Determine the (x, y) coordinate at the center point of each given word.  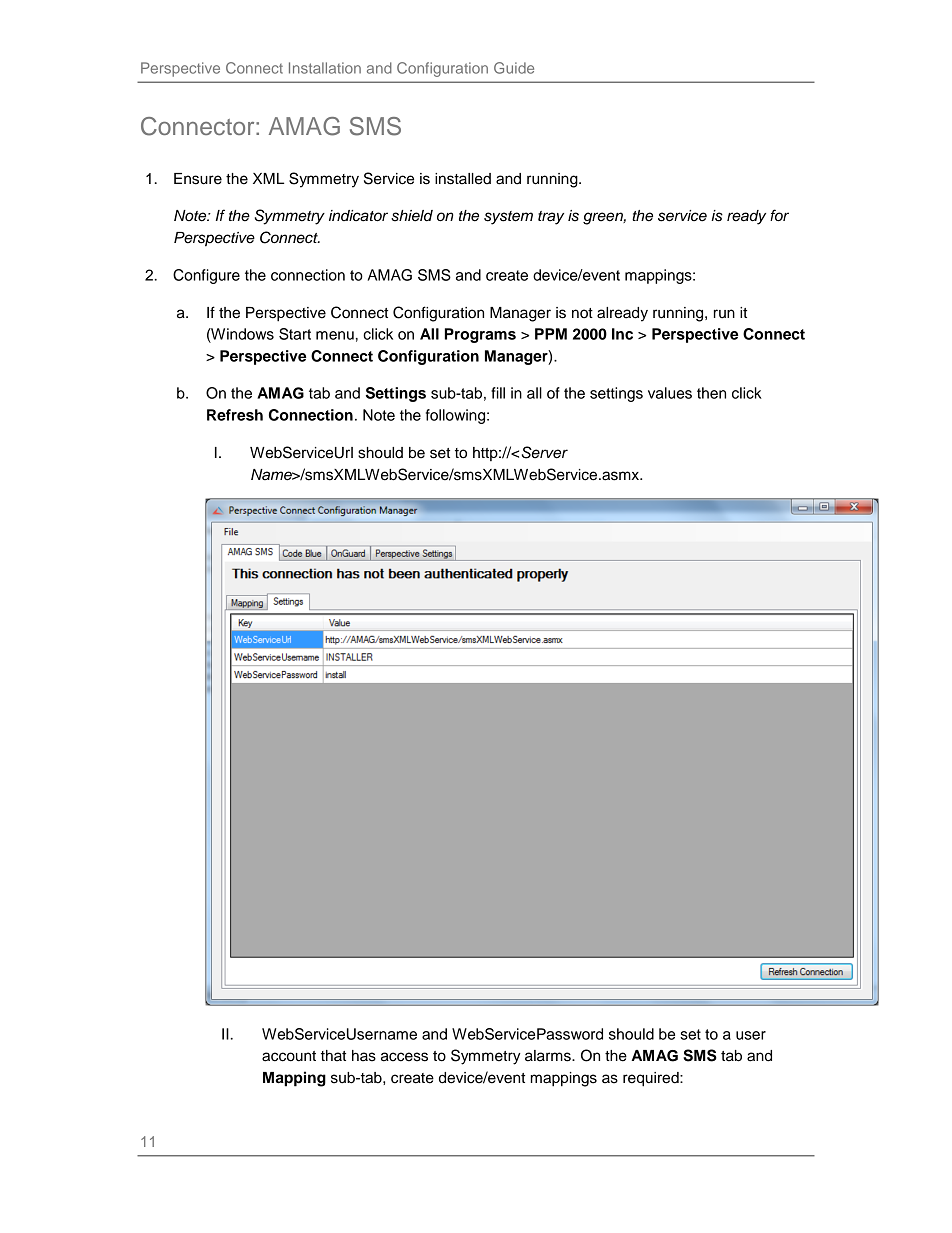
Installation (325, 68)
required (652, 1079)
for (779, 215)
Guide (514, 68)
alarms (549, 1056)
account (289, 1056)
